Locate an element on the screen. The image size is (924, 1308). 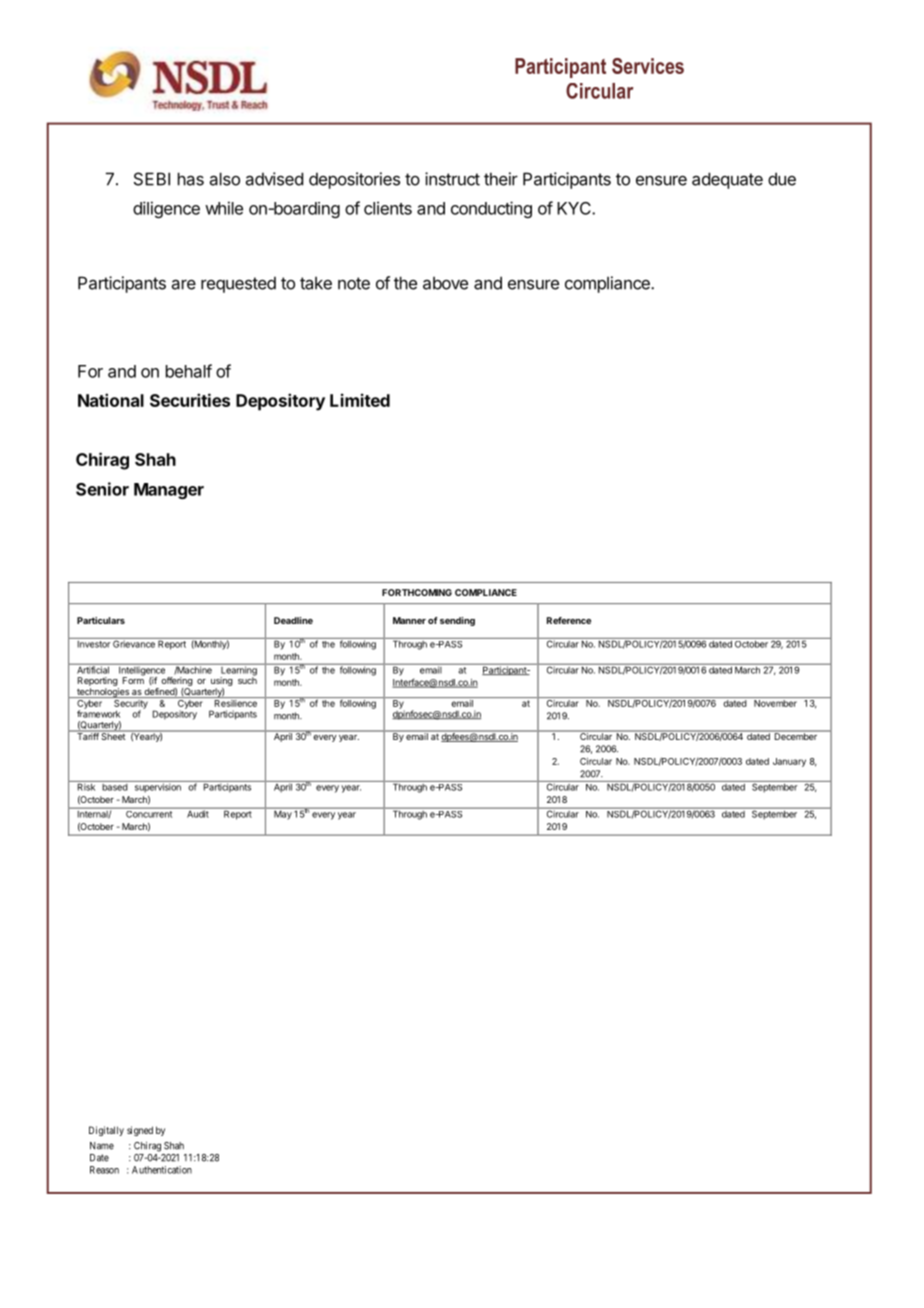
Services is located at coordinates (648, 66).
